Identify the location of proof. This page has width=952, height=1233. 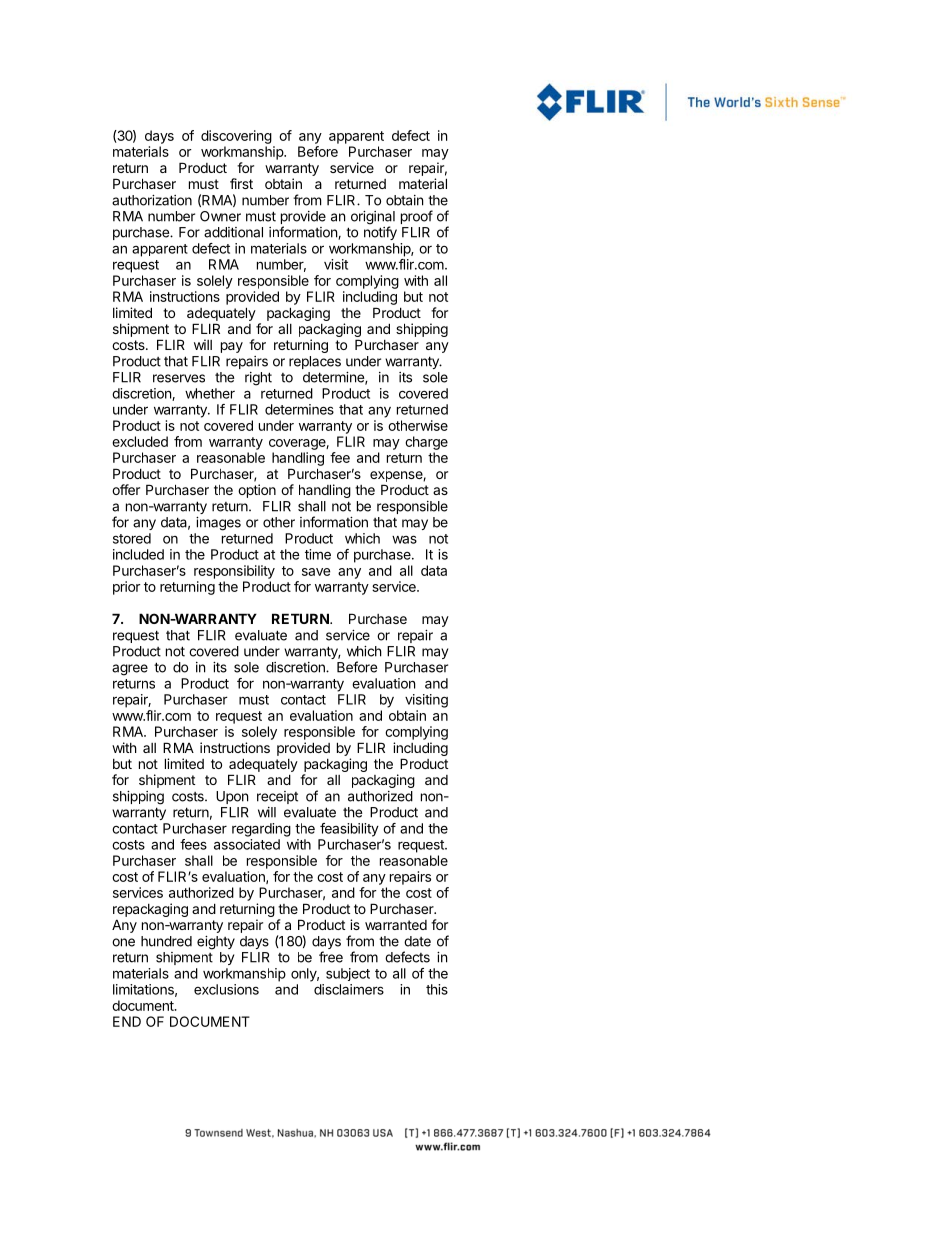
(417, 217).
